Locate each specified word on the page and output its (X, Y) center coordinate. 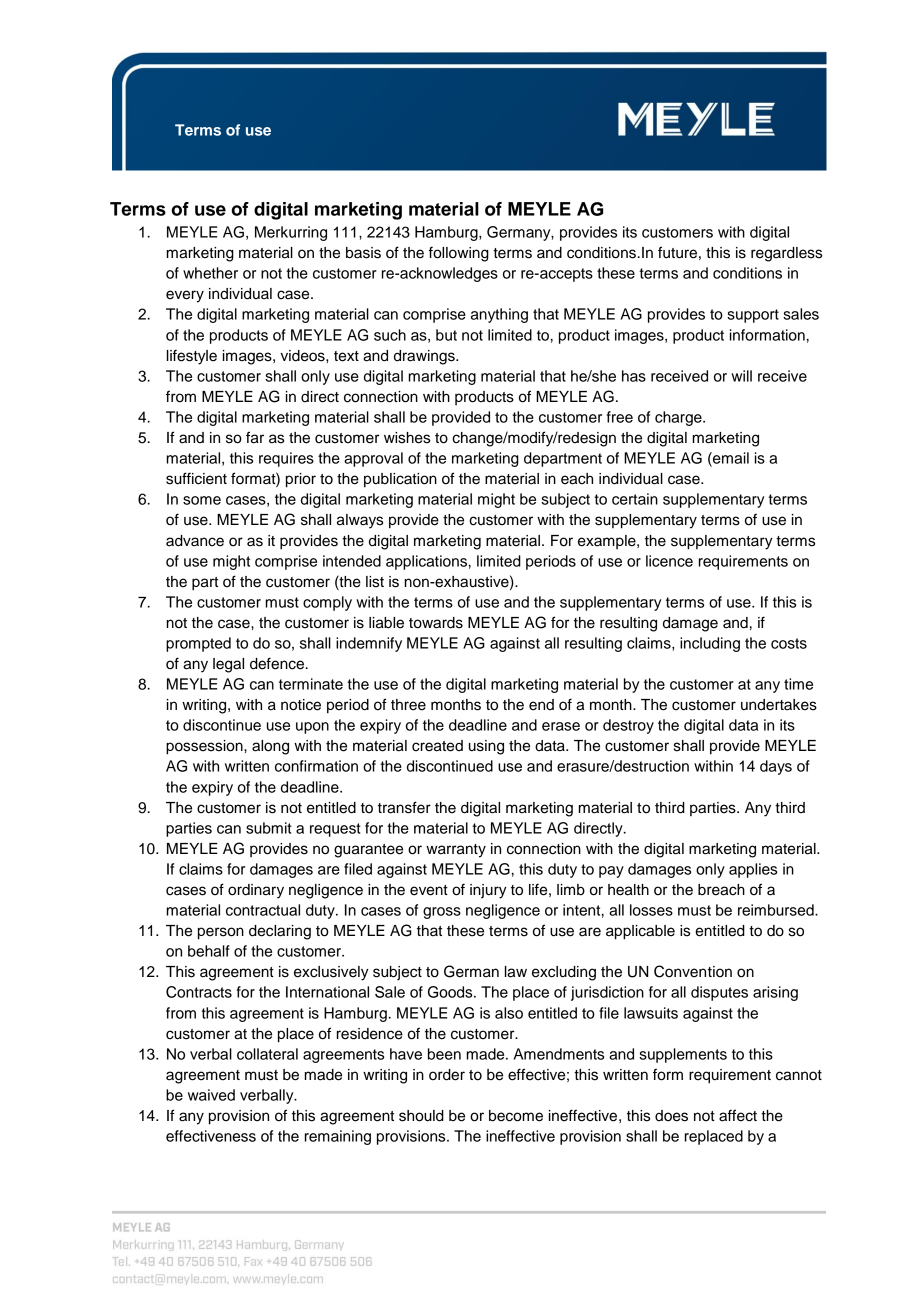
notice (301, 705)
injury (488, 891)
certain (635, 499)
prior (301, 480)
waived (211, 1095)
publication (400, 480)
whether (210, 273)
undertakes (779, 705)
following (459, 254)
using (486, 747)
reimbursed (777, 910)
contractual (263, 910)
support (753, 316)
